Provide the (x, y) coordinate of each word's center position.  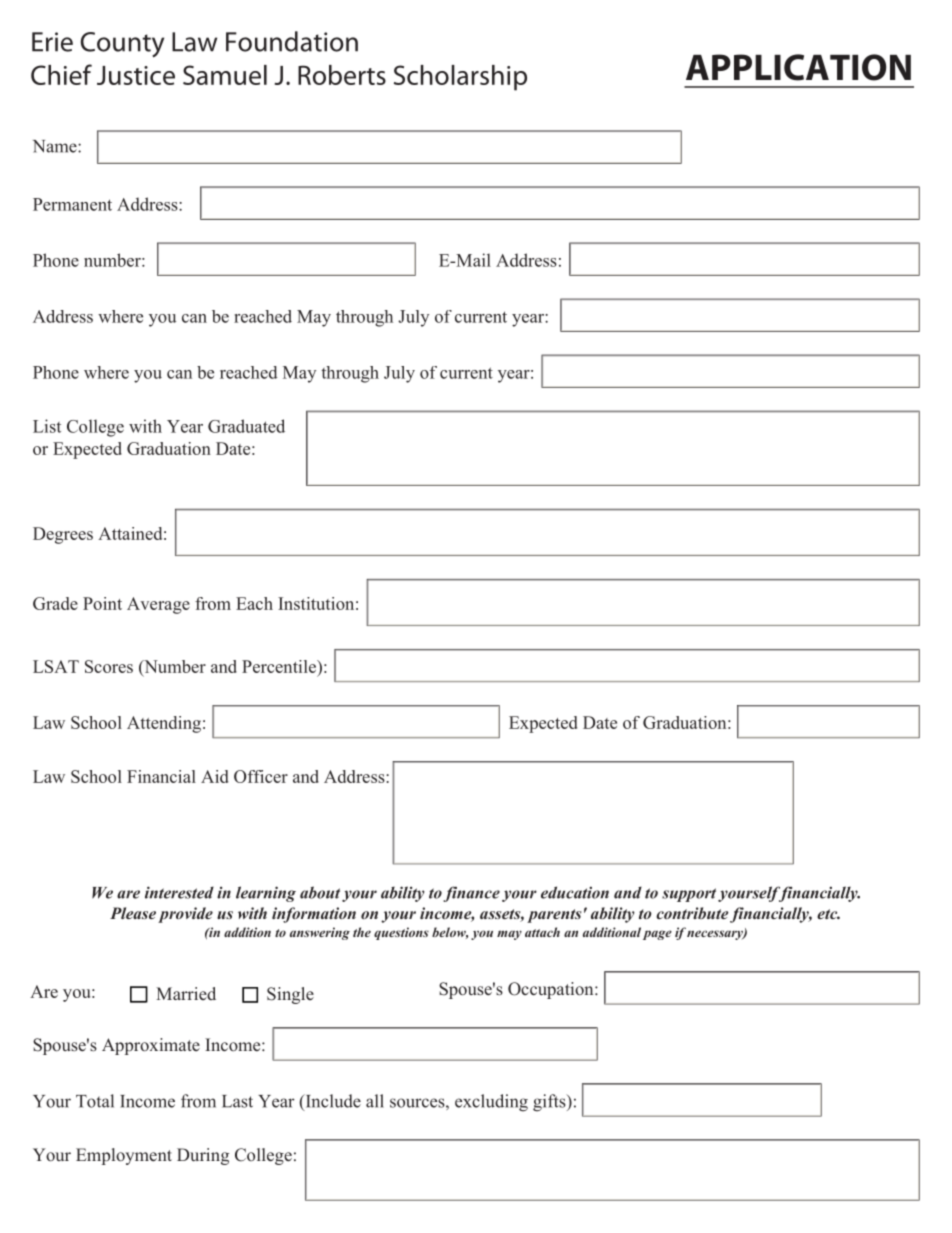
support (689, 895)
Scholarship (460, 78)
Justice (136, 75)
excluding (491, 1103)
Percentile (280, 666)
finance (471, 894)
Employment (124, 1156)
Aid (214, 776)
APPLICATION (798, 67)
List (47, 426)
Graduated (246, 426)
